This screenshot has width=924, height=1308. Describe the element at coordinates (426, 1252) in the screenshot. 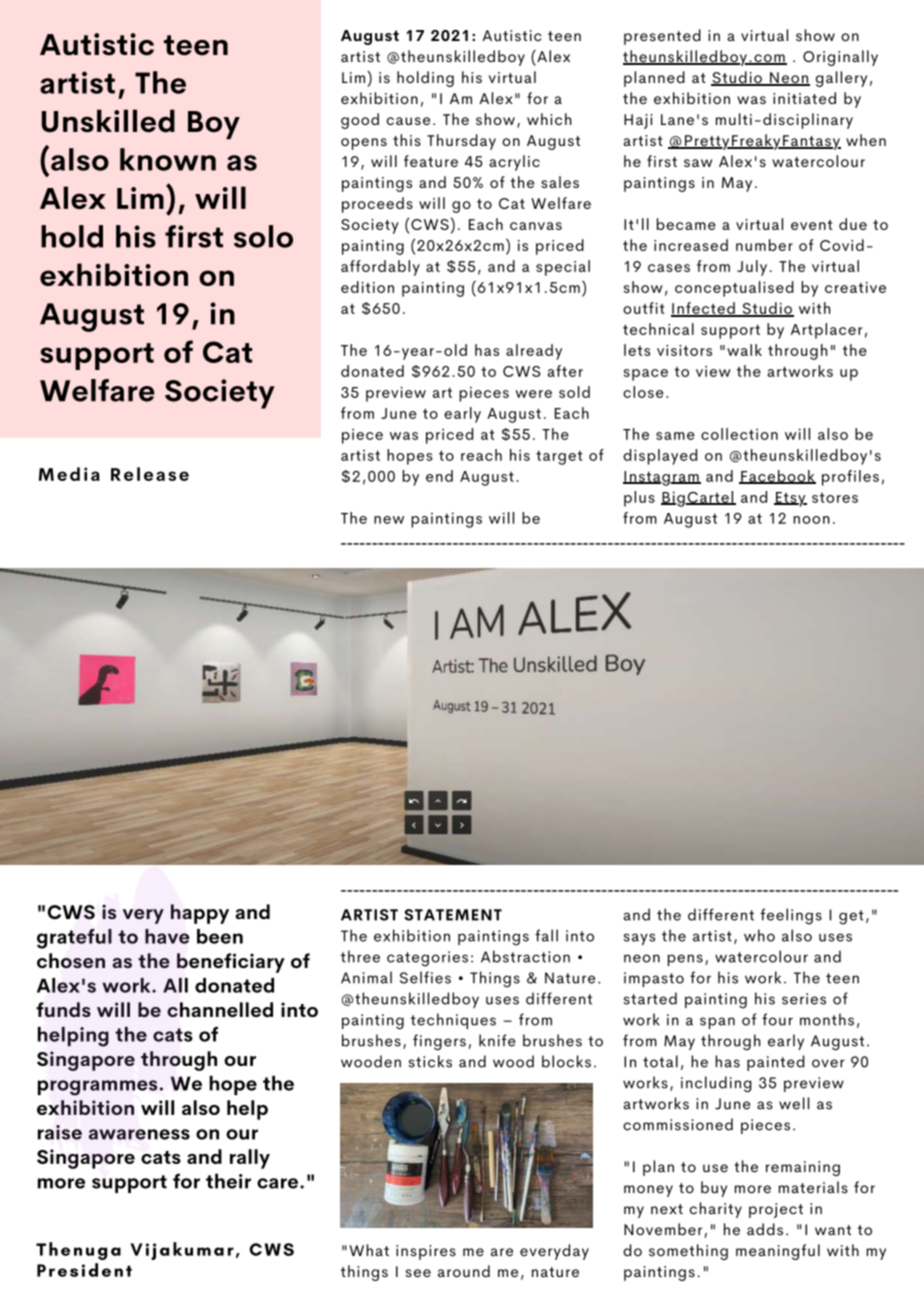

I see `inspires` at that location.
